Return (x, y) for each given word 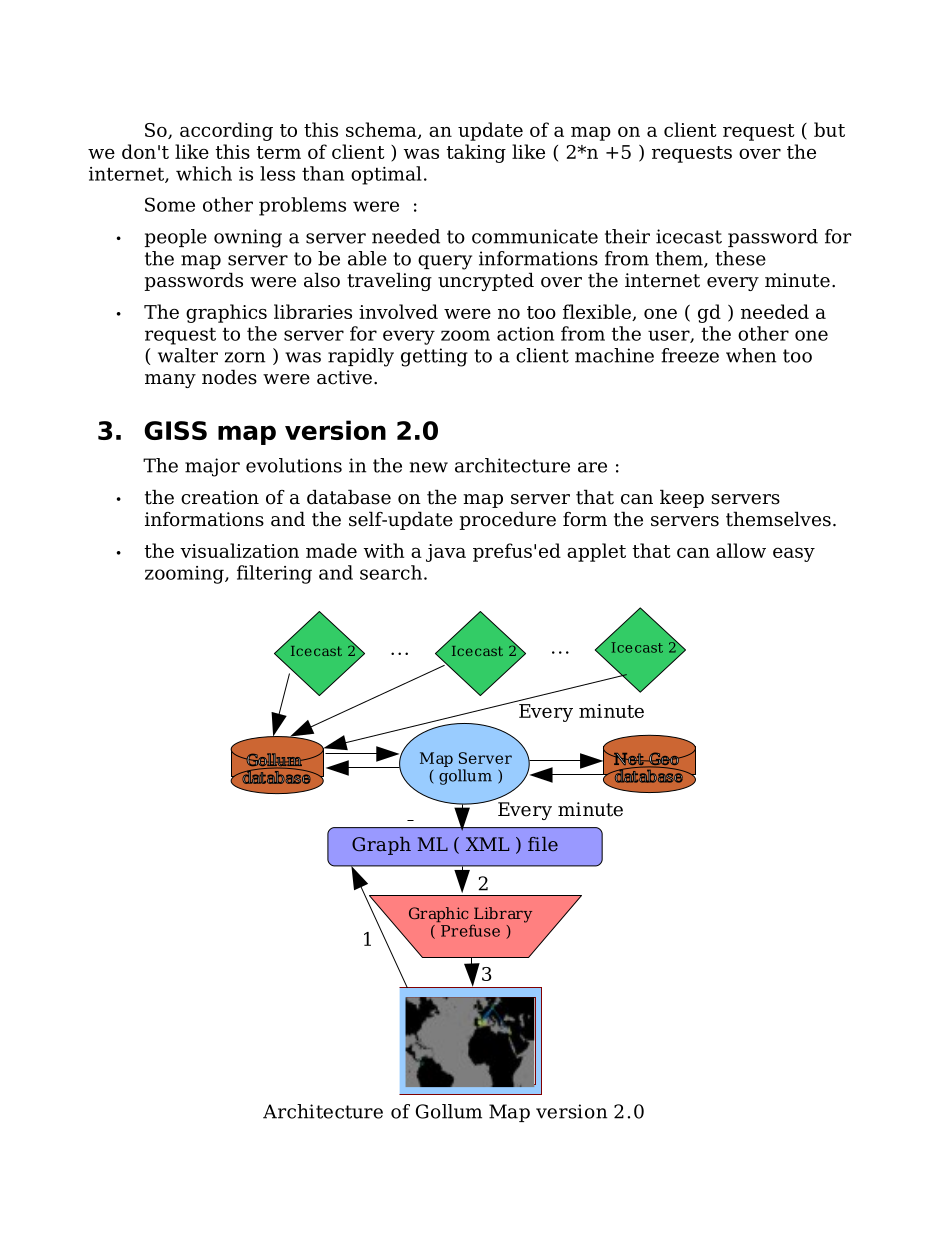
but (829, 129)
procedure (507, 520)
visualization (239, 550)
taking (476, 153)
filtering (274, 574)
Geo (664, 759)
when (751, 355)
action (525, 334)
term (278, 152)
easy (794, 555)
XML (487, 844)
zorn (245, 357)
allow (741, 550)
